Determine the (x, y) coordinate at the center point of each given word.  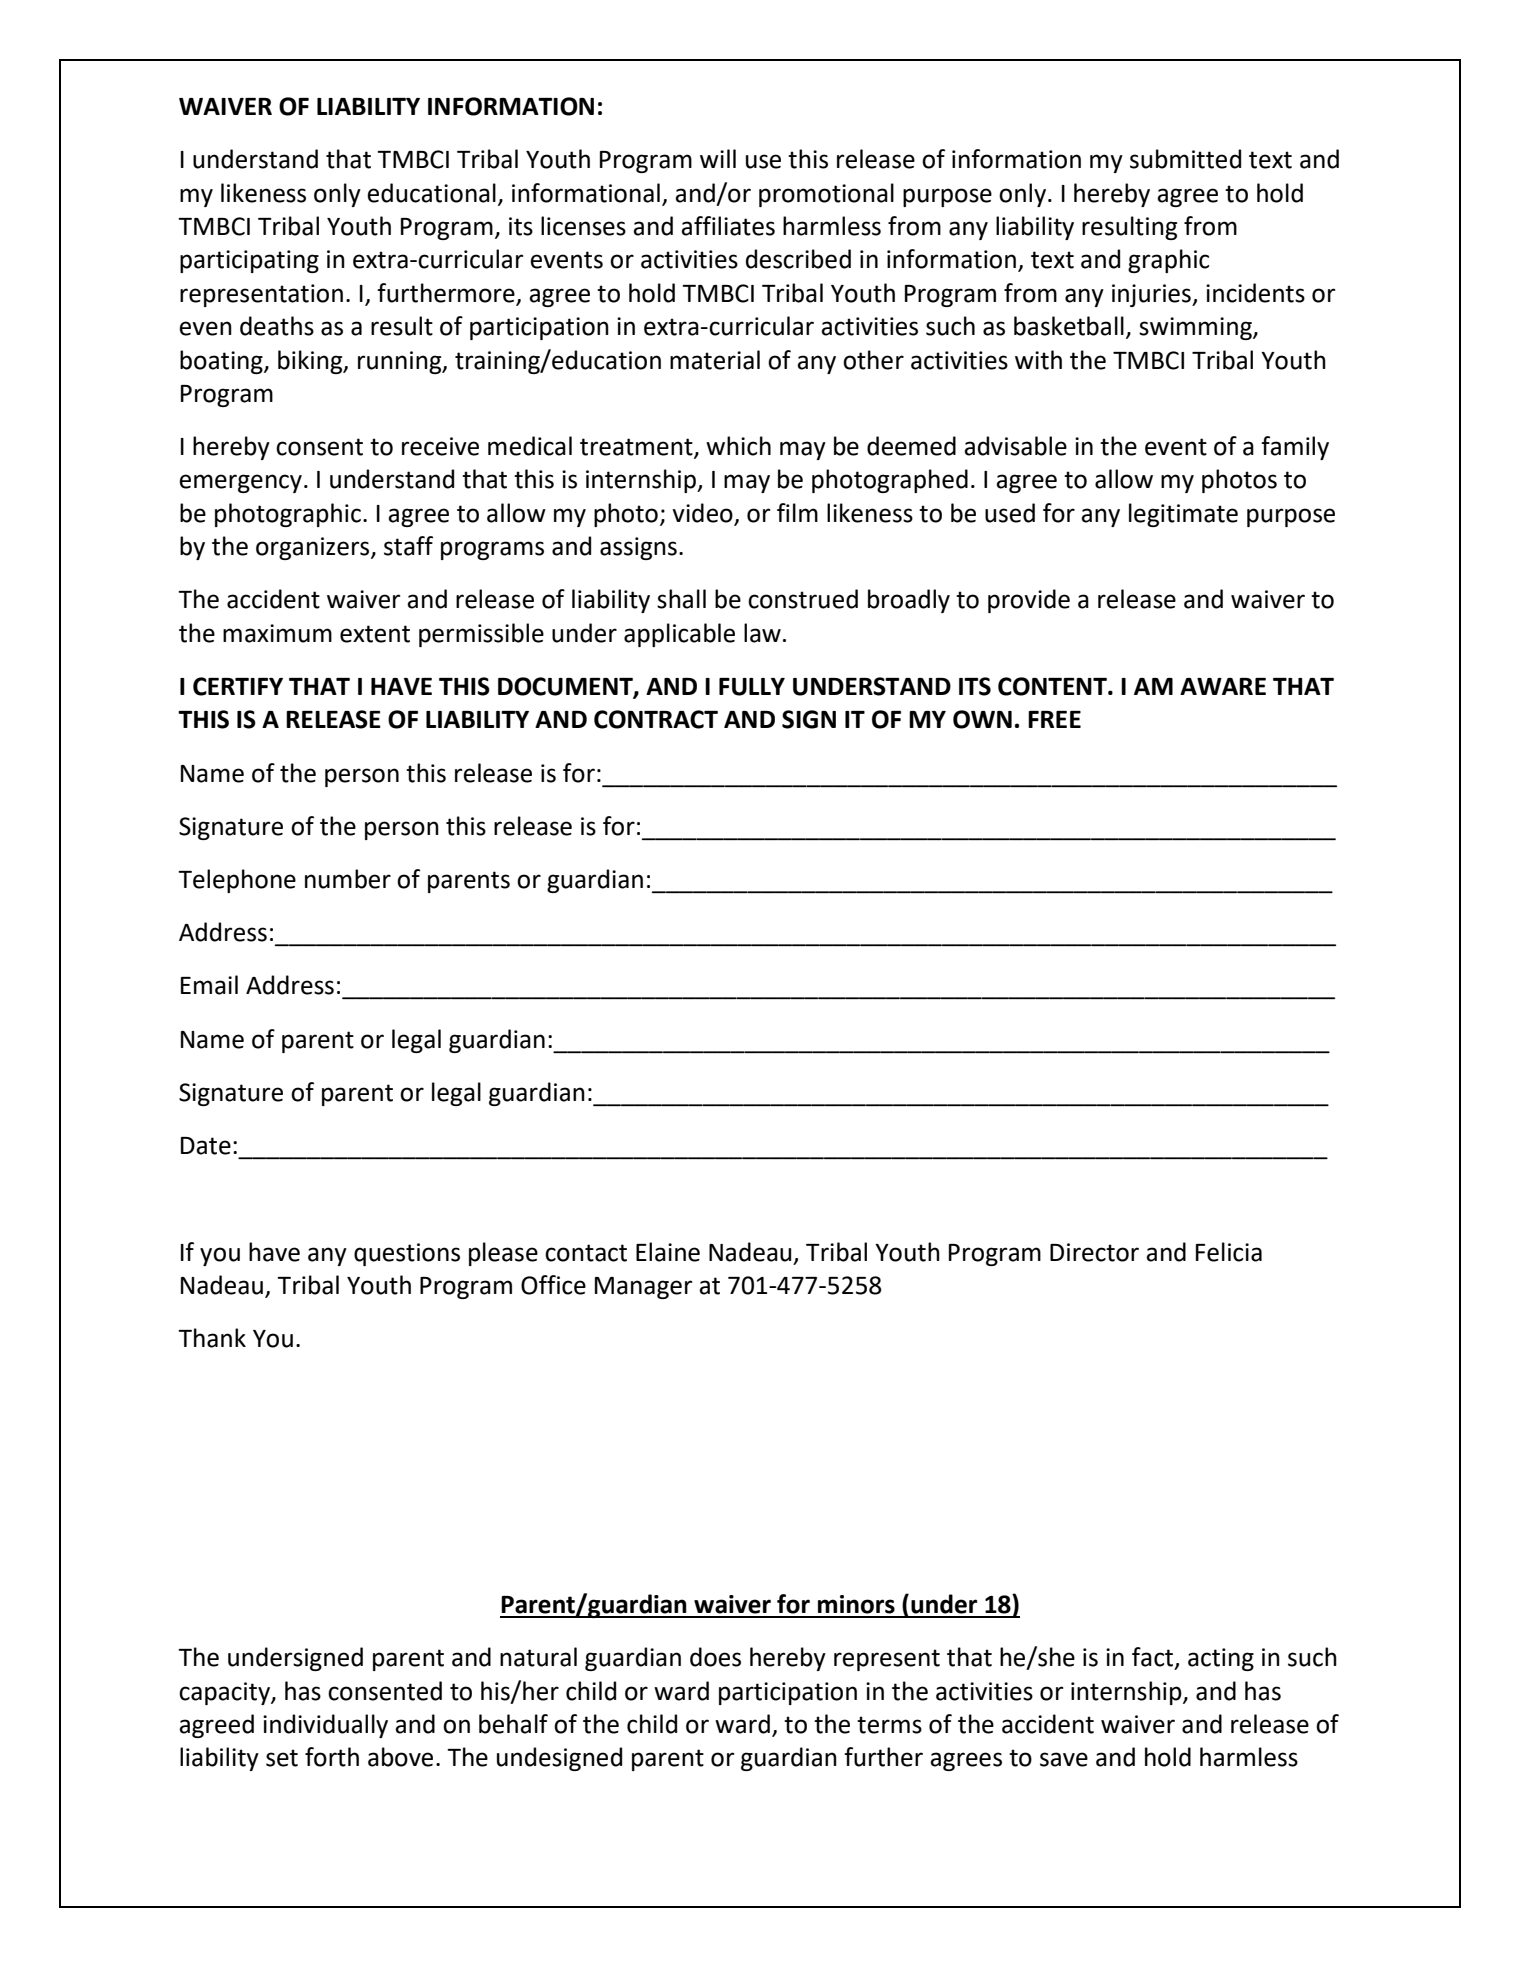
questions (407, 1254)
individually (325, 1726)
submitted (1185, 159)
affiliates (728, 226)
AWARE (1223, 686)
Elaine (668, 1252)
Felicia (1229, 1252)
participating (249, 261)
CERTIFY (238, 686)
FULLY (752, 687)
